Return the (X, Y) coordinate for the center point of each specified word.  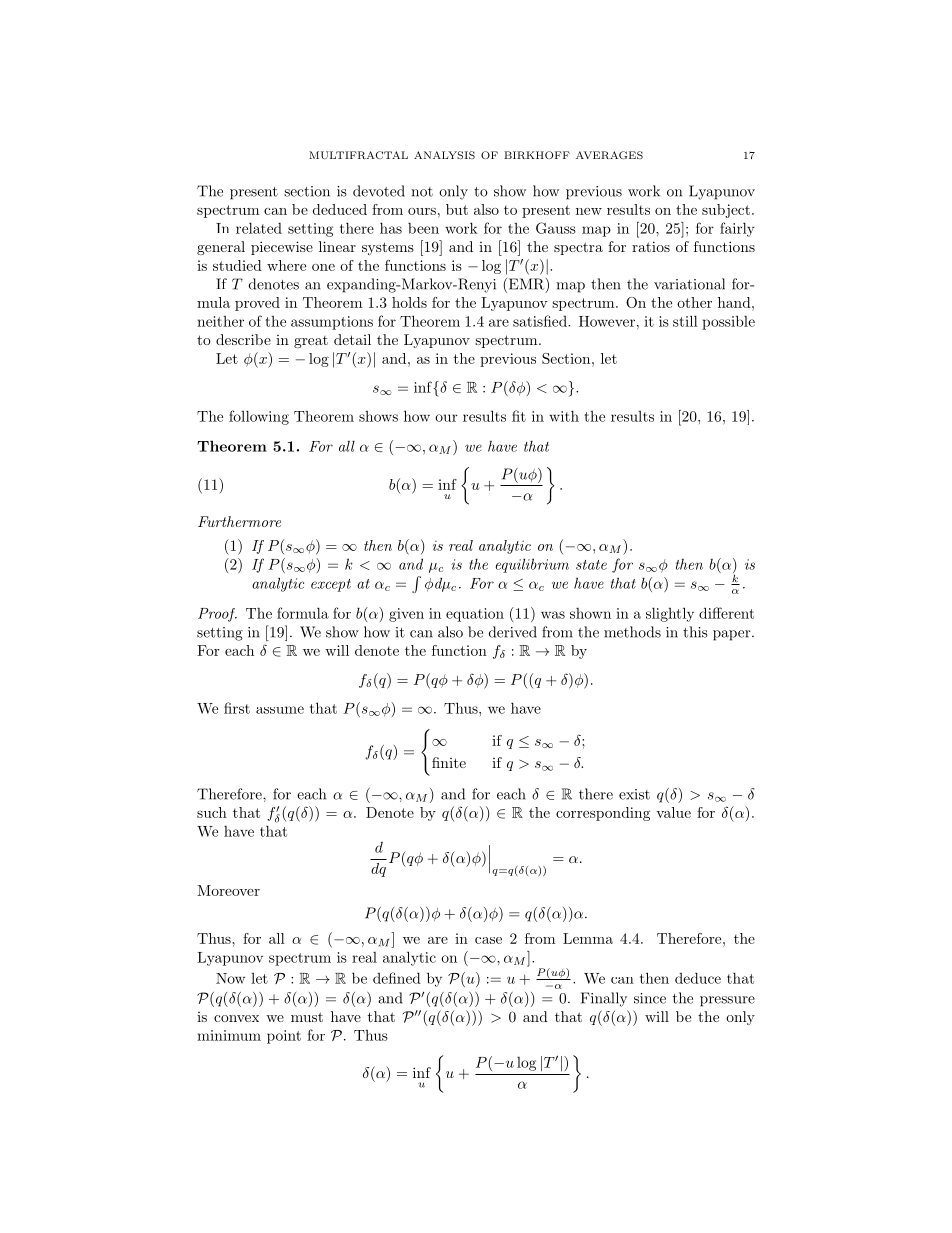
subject (726, 211)
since (650, 998)
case (488, 940)
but (457, 209)
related (259, 228)
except (331, 585)
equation (475, 615)
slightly (670, 614)
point (284, 1037)
